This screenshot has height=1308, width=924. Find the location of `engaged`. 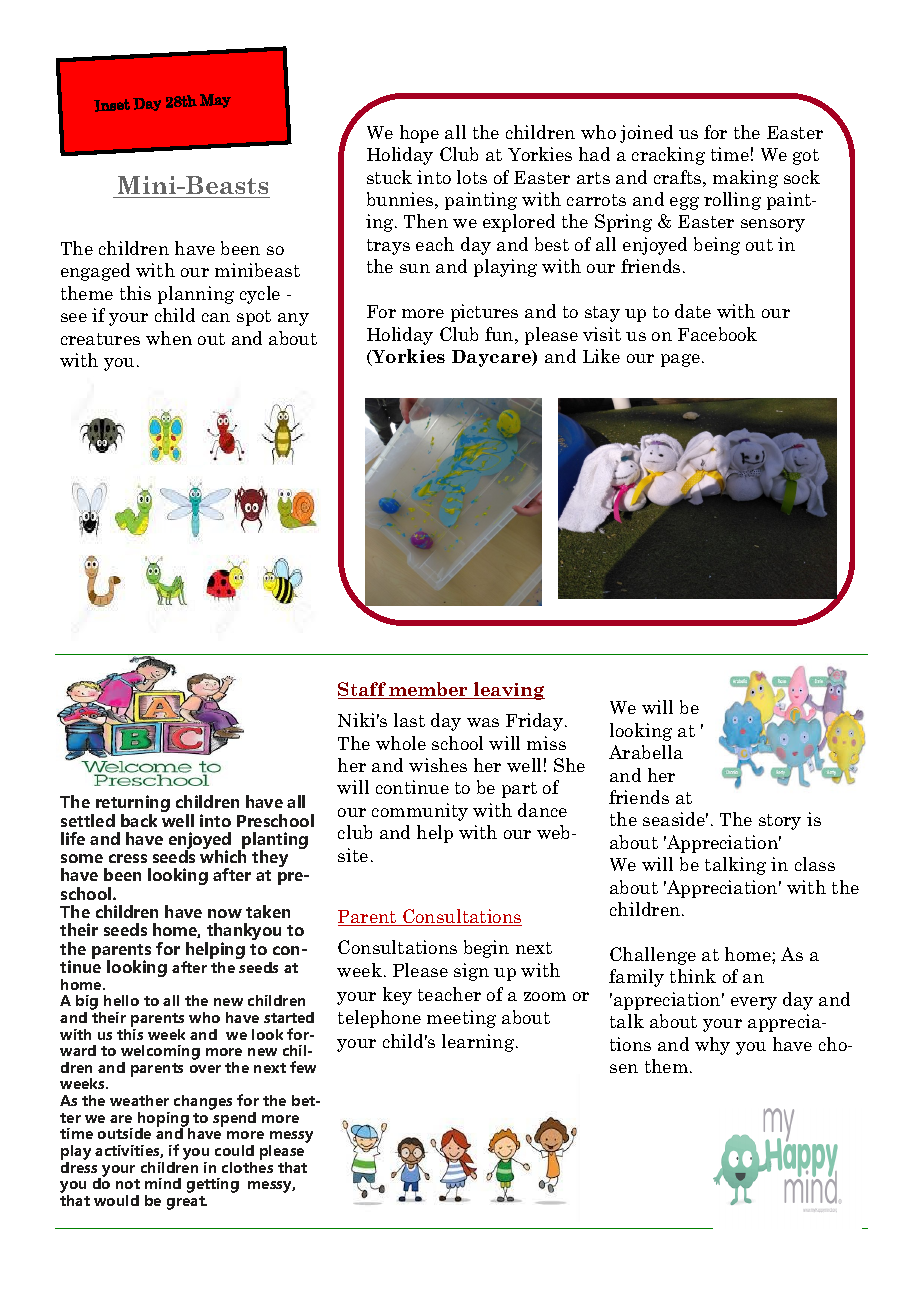

engaged is located at coordinates (95, 272).
